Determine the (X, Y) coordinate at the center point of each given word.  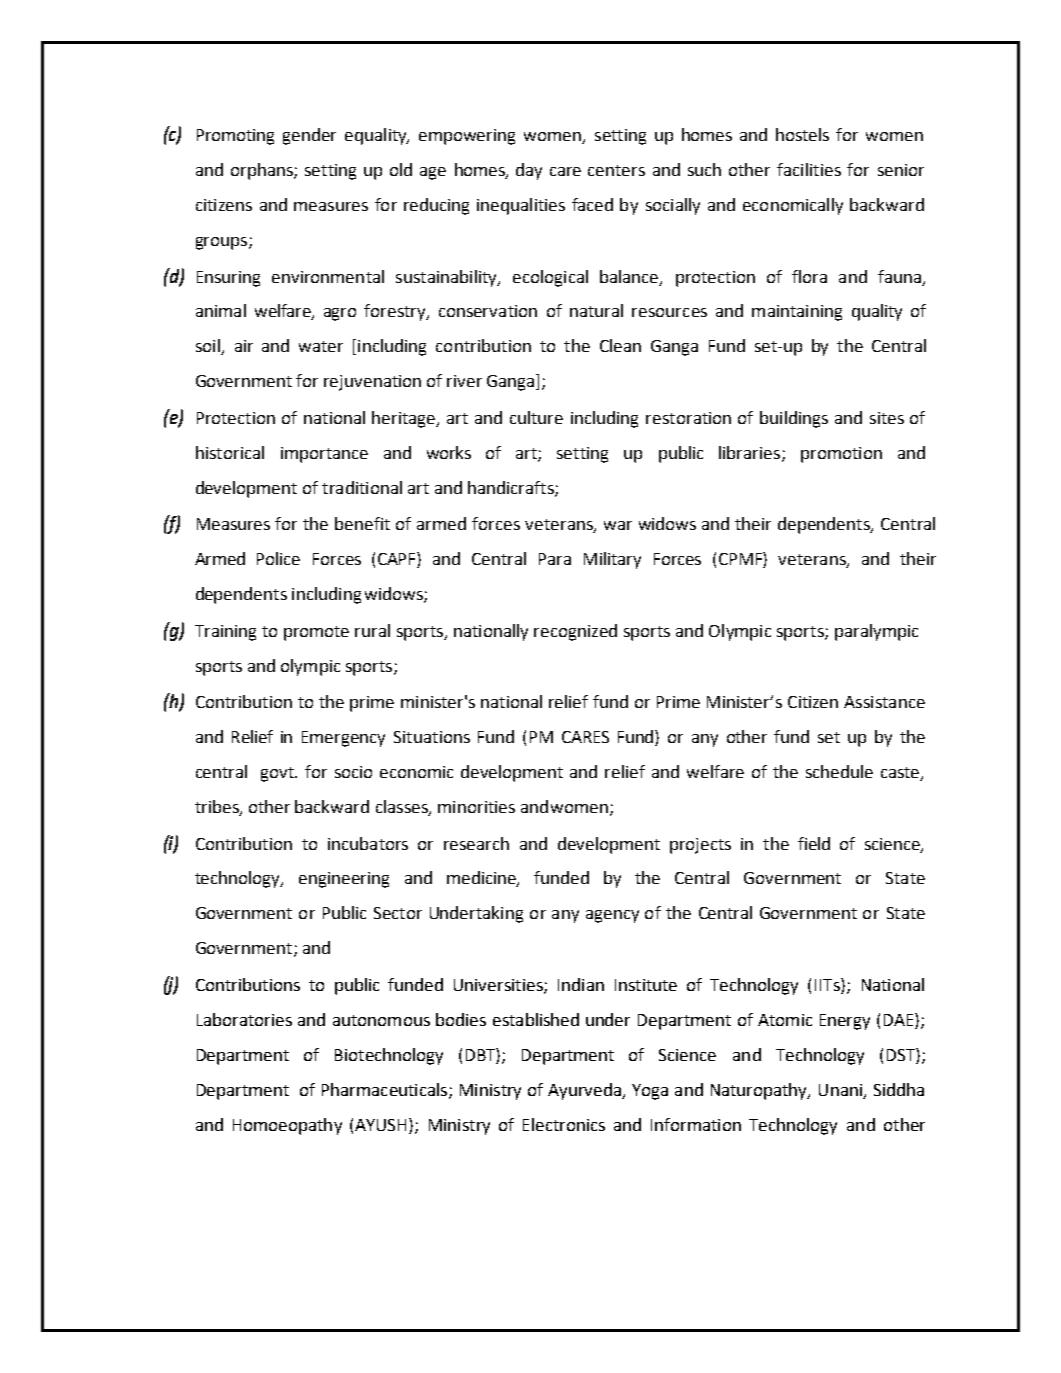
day (529, 171)
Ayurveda (585, 1091)
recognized (575, 632)
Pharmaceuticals (386, 1090)
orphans (263, 171)
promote (316, 633)
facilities (809, 169)
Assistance (884, 702)
